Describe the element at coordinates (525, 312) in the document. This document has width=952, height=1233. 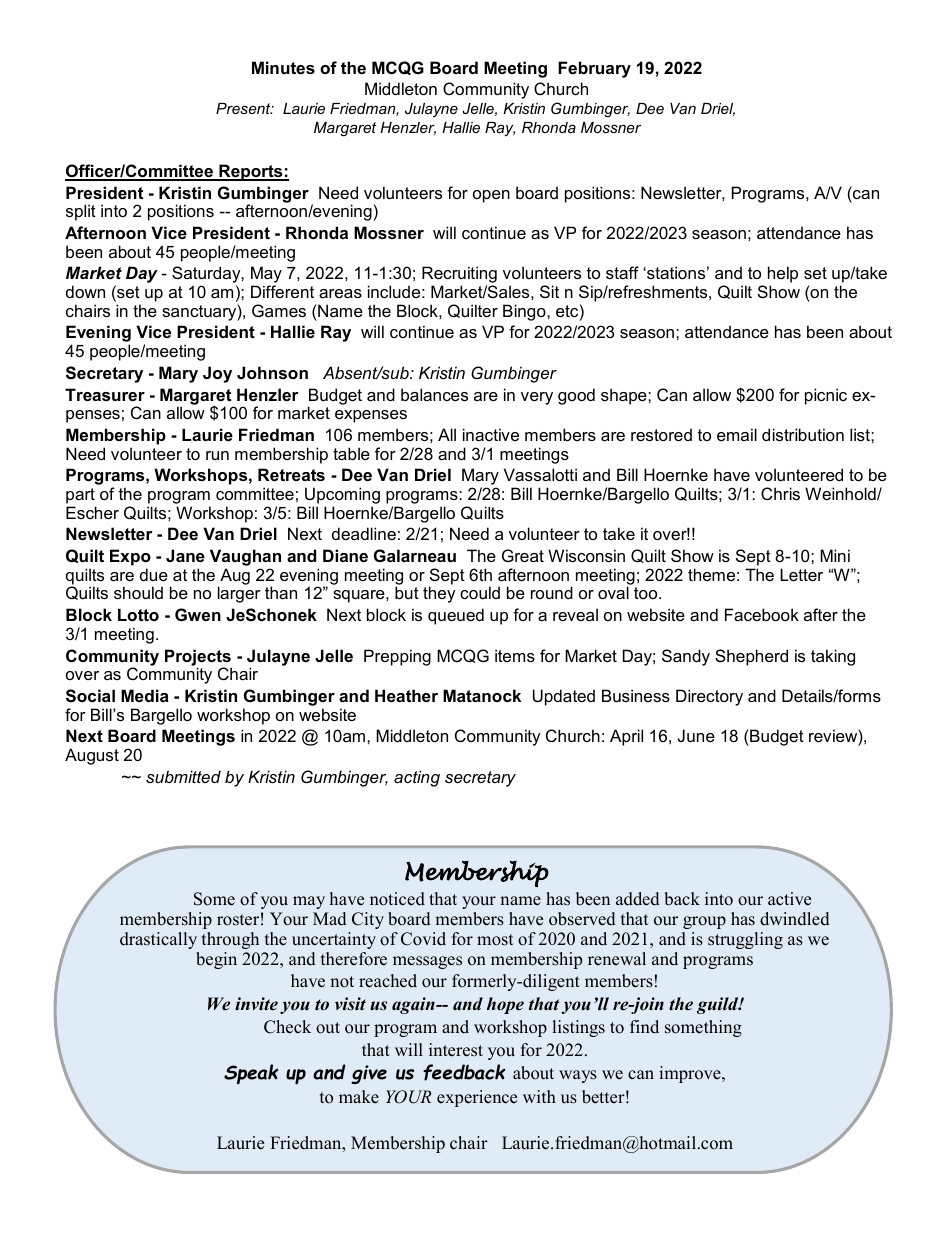
I see `Bingo` at that location.
